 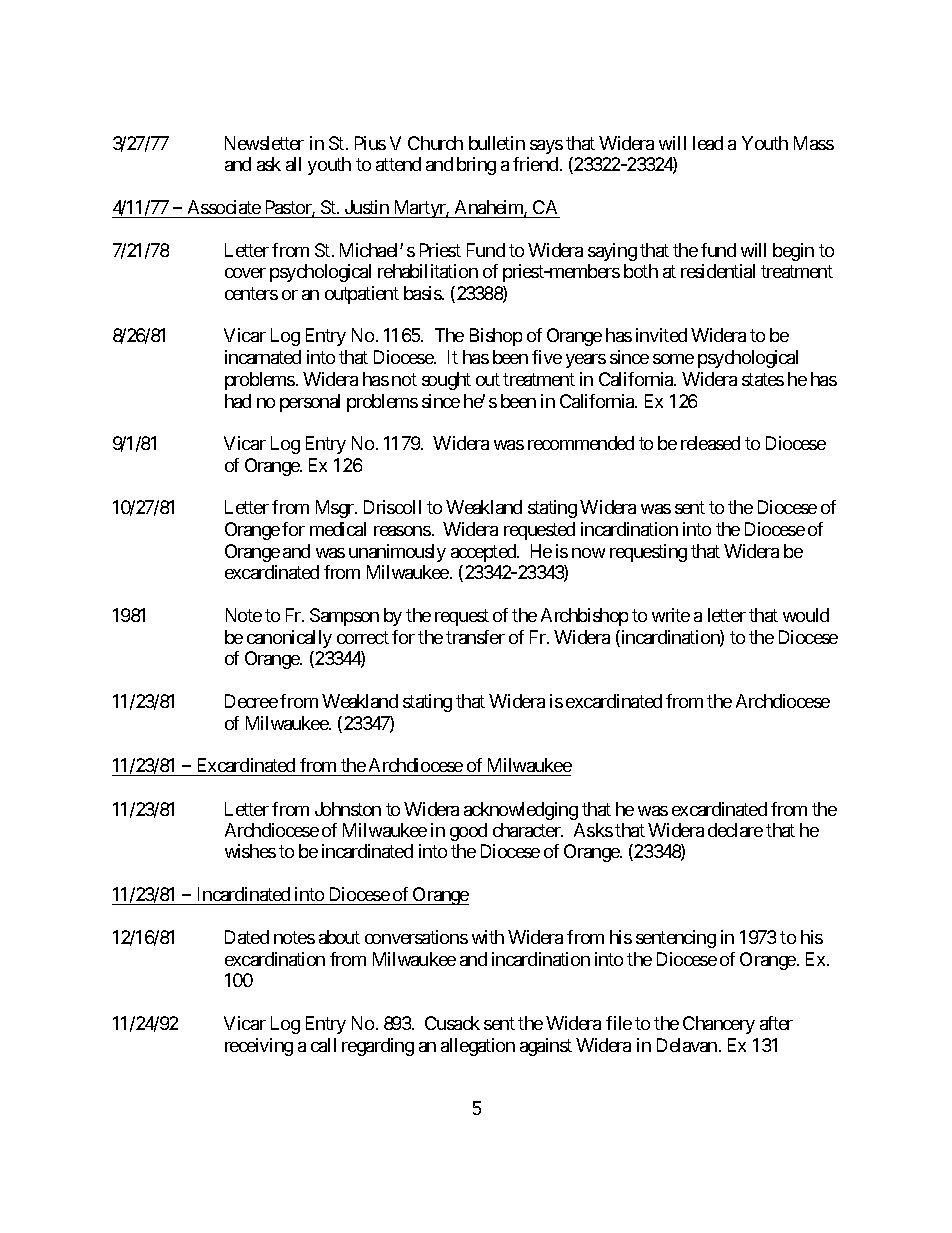 What do you see at coordinates (708, 143) in the image?
I see `lead` at bounding box center [708, 143].
